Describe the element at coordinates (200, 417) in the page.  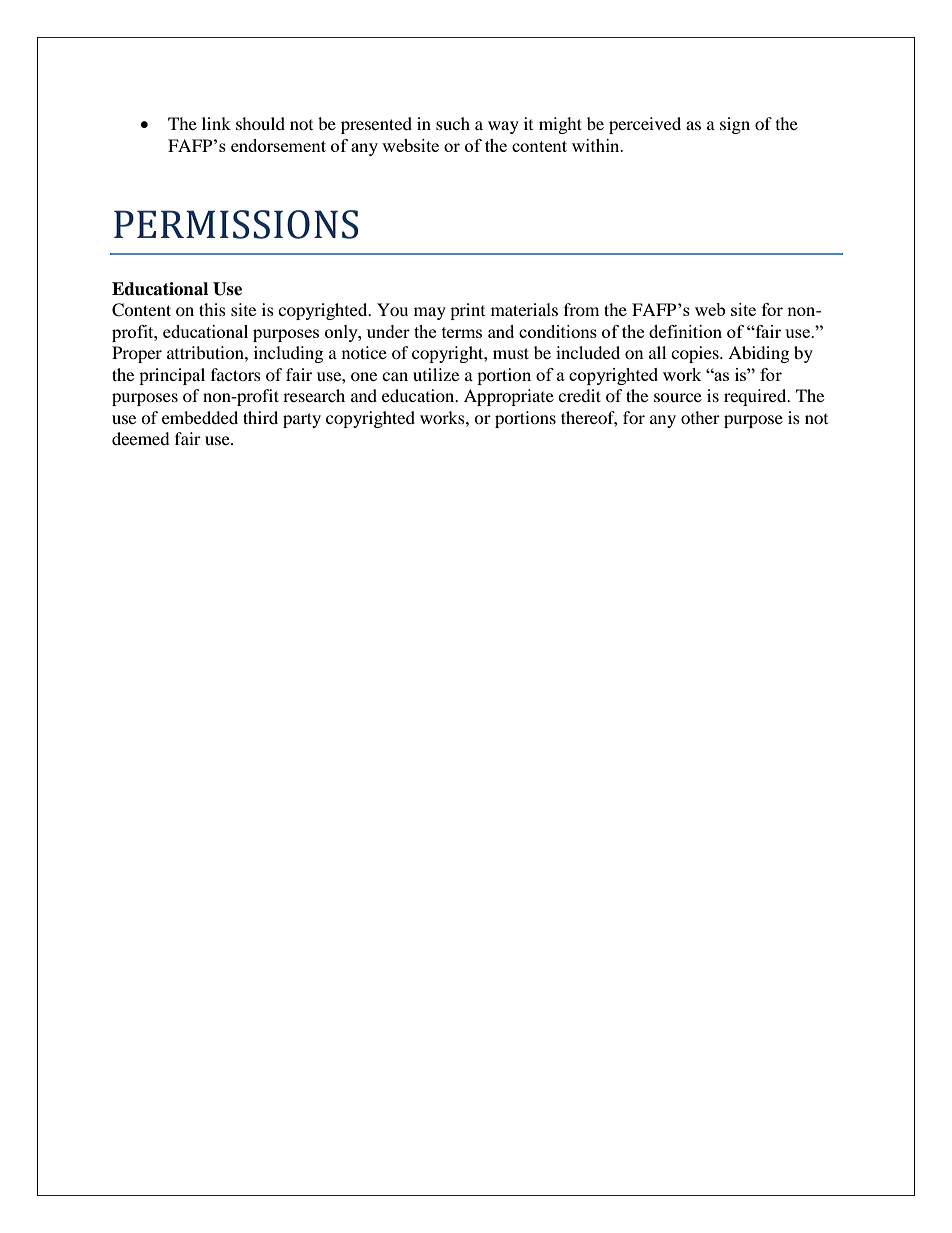
I see `embedded` at that location.
